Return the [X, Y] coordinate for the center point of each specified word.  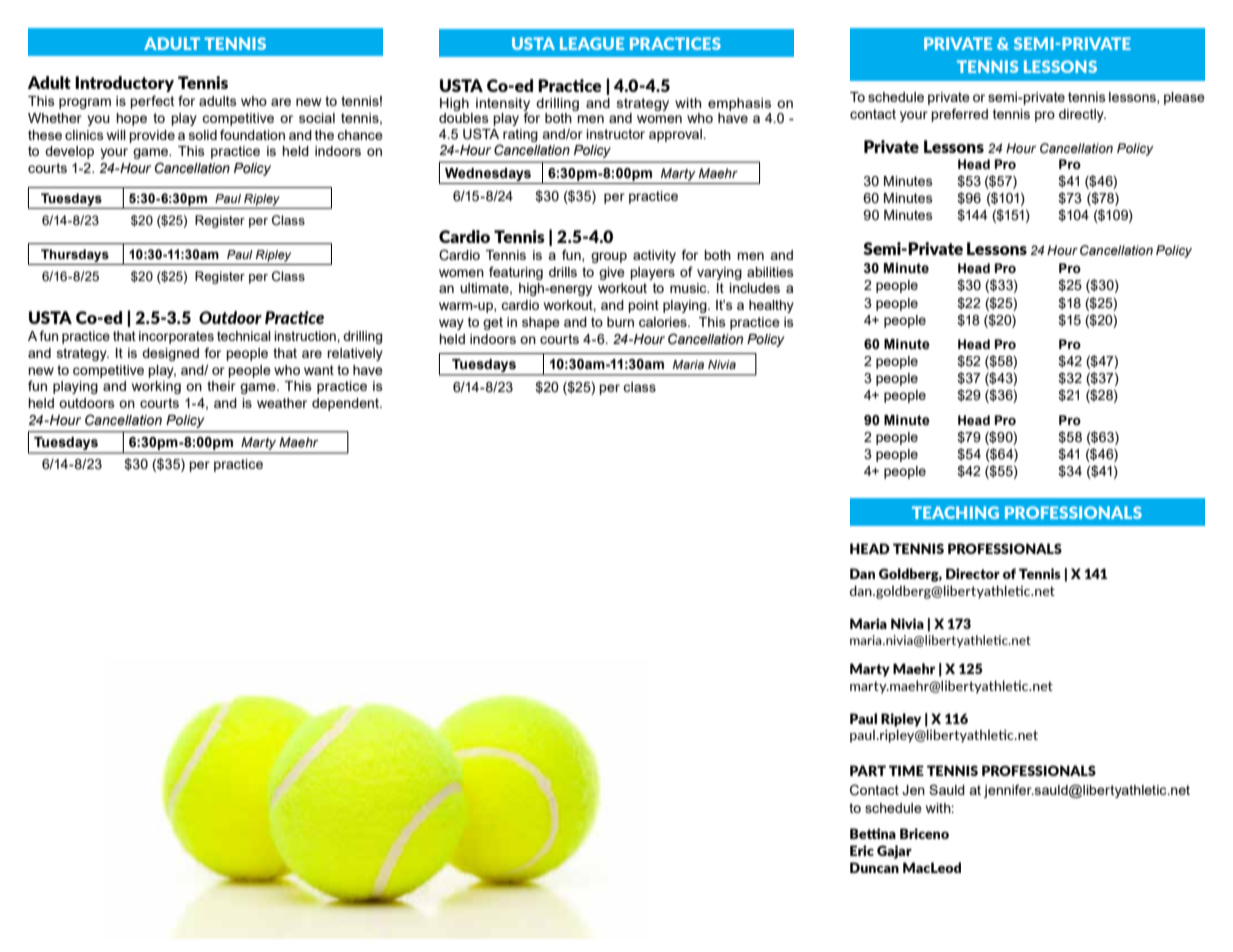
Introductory [124, 84]
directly [1082, 115]
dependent [346, 404]
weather [282, 403]
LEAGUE [592, 43]
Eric [862, 850]
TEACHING [955, 512]
